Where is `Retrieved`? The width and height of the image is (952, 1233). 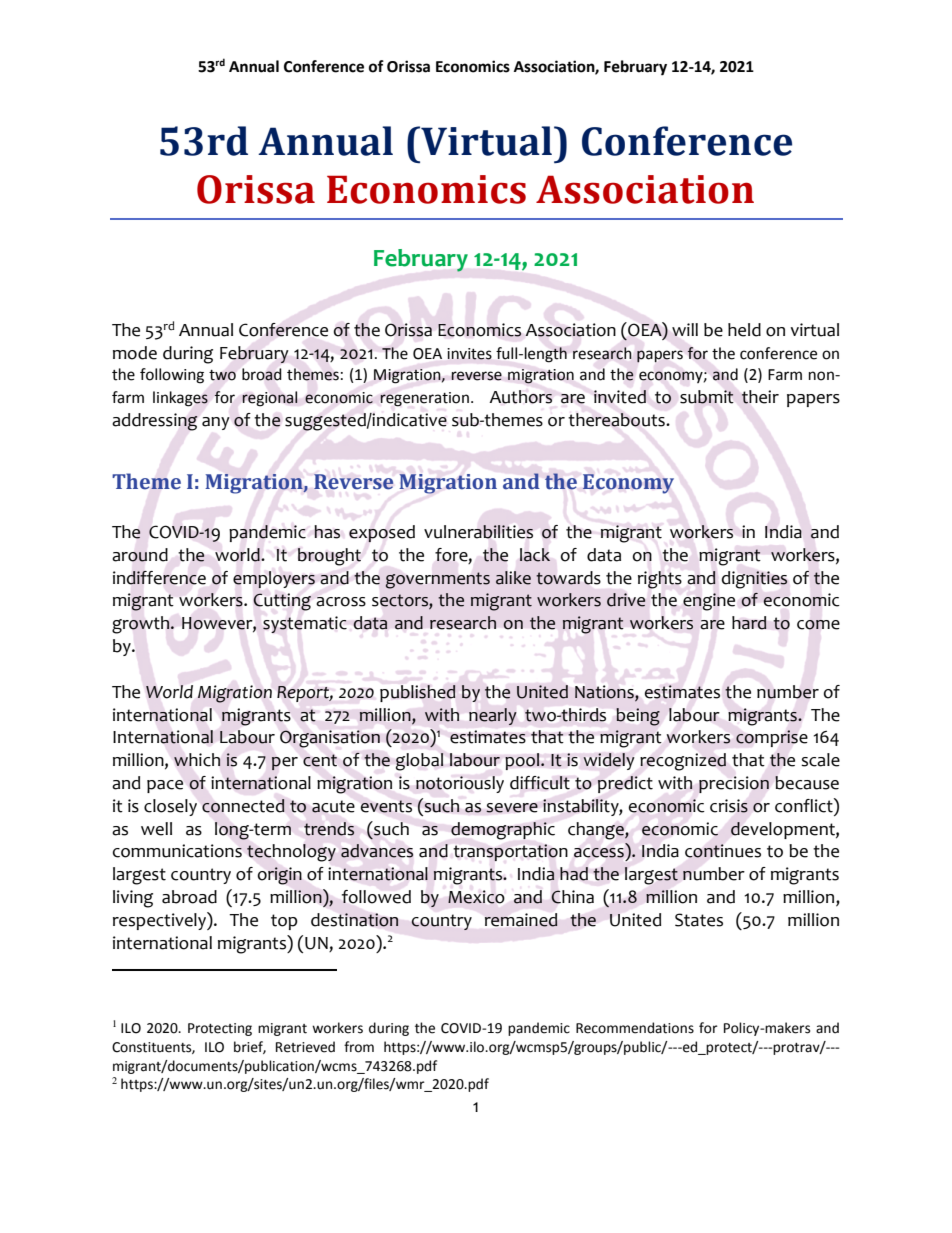 Retrieved is located at coordinates (305, 1047).
